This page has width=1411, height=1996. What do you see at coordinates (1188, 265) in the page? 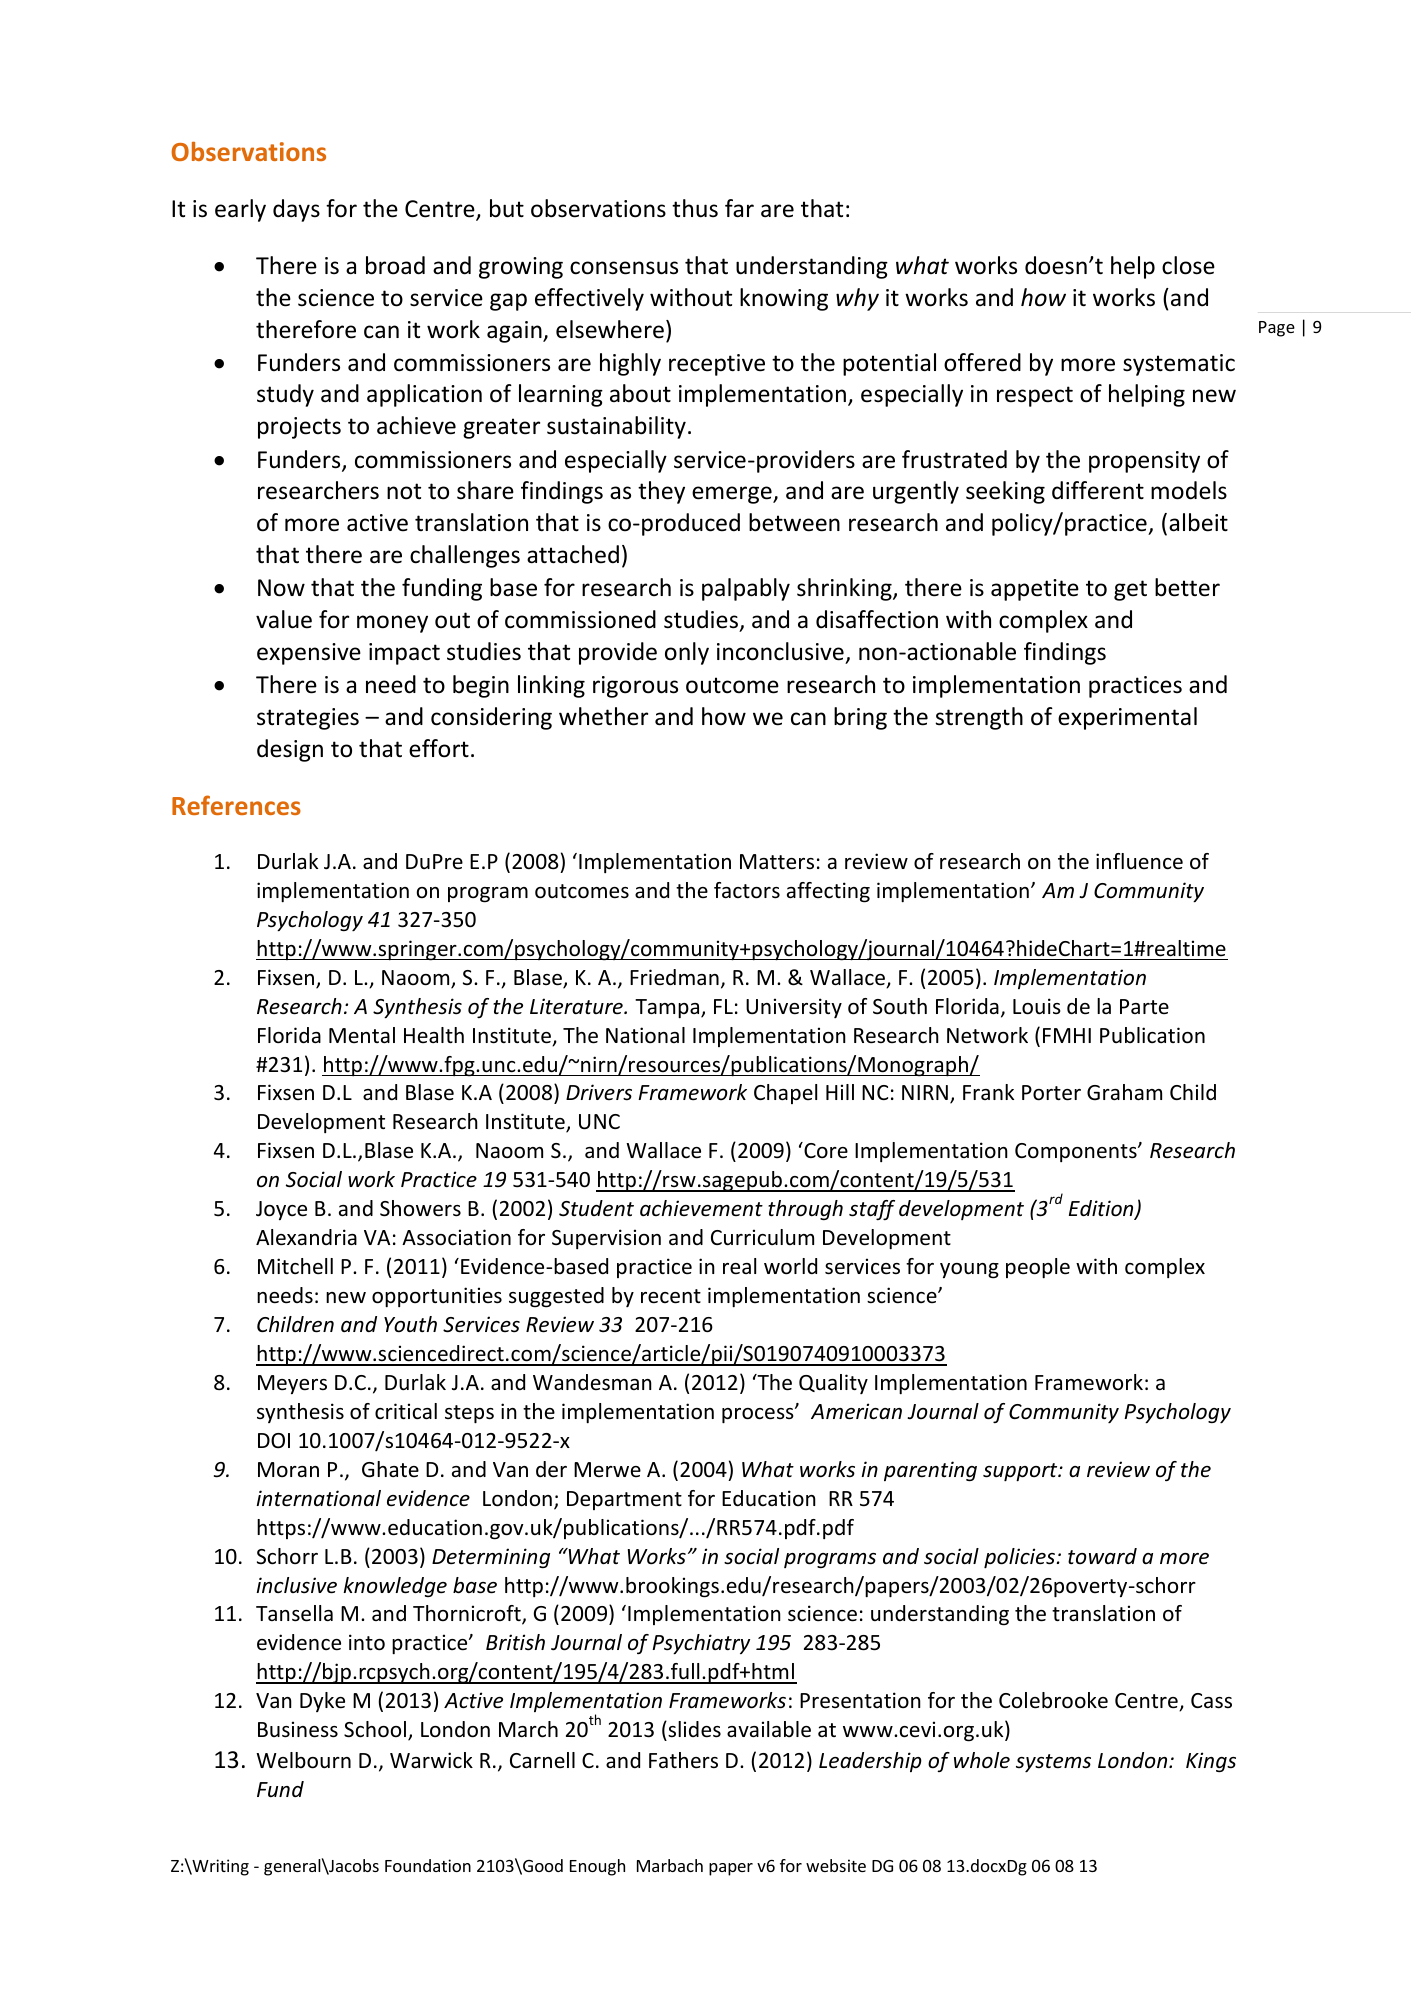
I see `close` at bounding box center [1188, 265].
